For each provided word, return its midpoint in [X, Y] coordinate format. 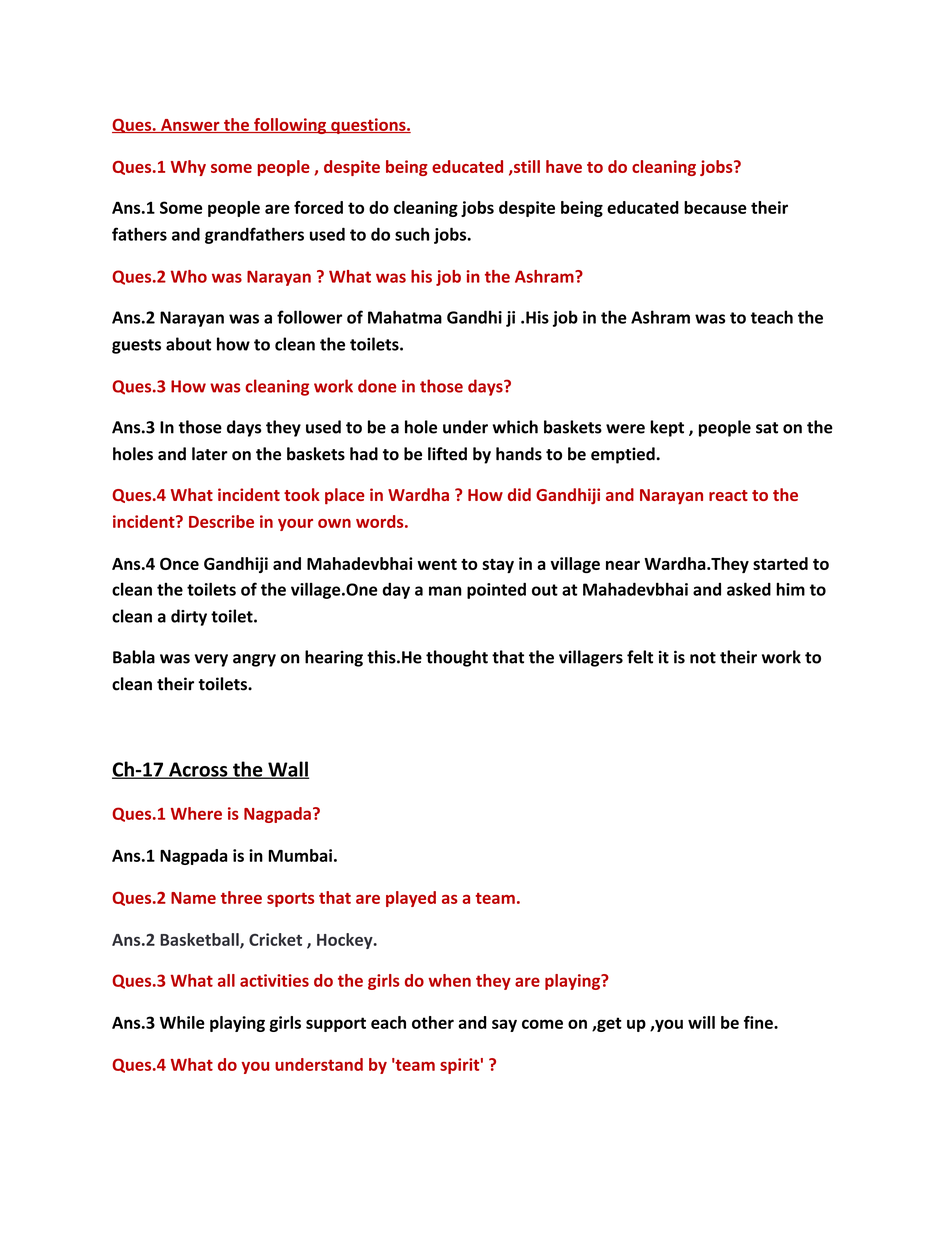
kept [667, 428]
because [715, 207]
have [564, 166]
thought [457, 658]
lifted [447, 454]
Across [198, 770]
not [703, 658]
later [210, 454]
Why [188, 168]
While [182, 1022]
